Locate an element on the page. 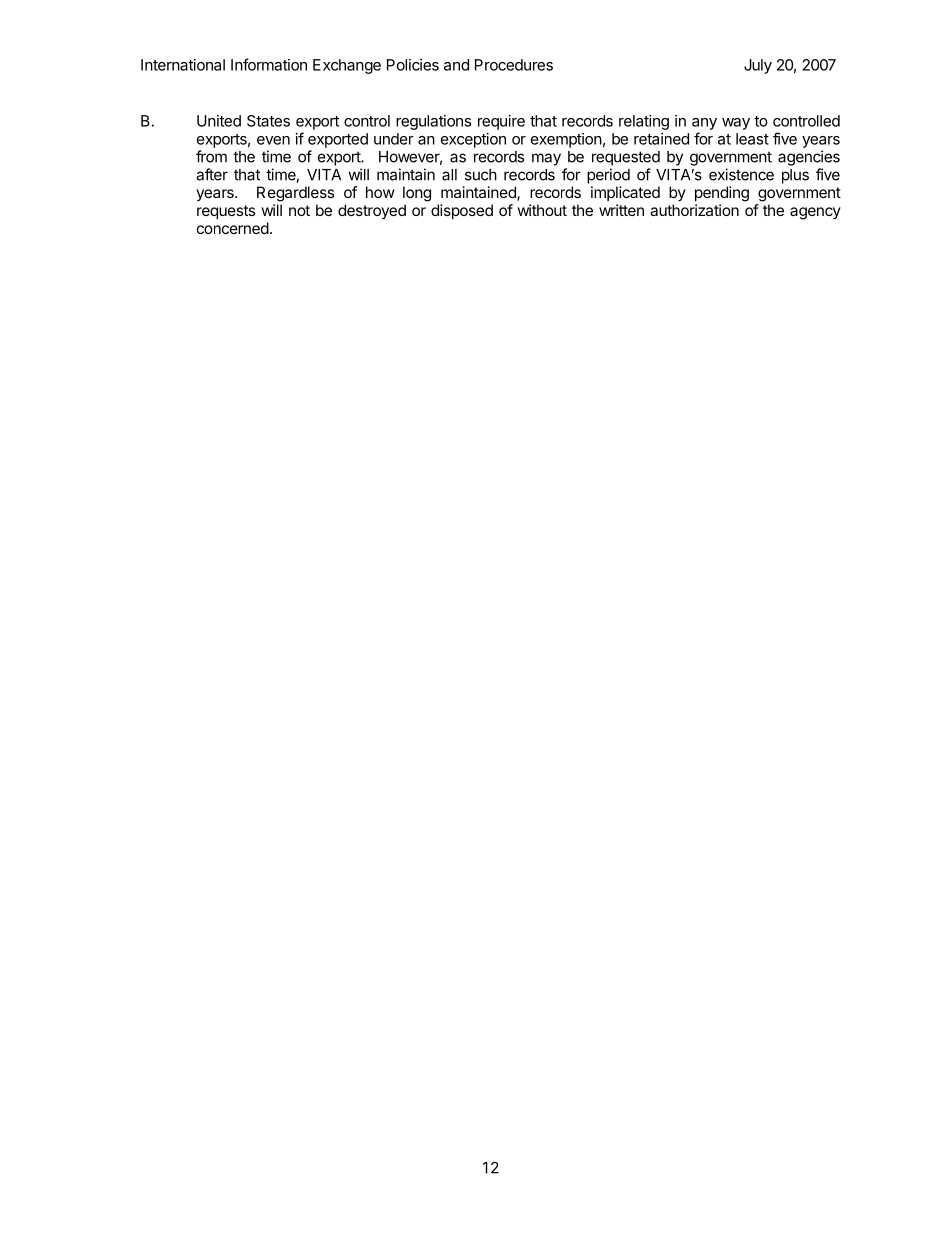  Regardless is located at coordinates (295, 194).
